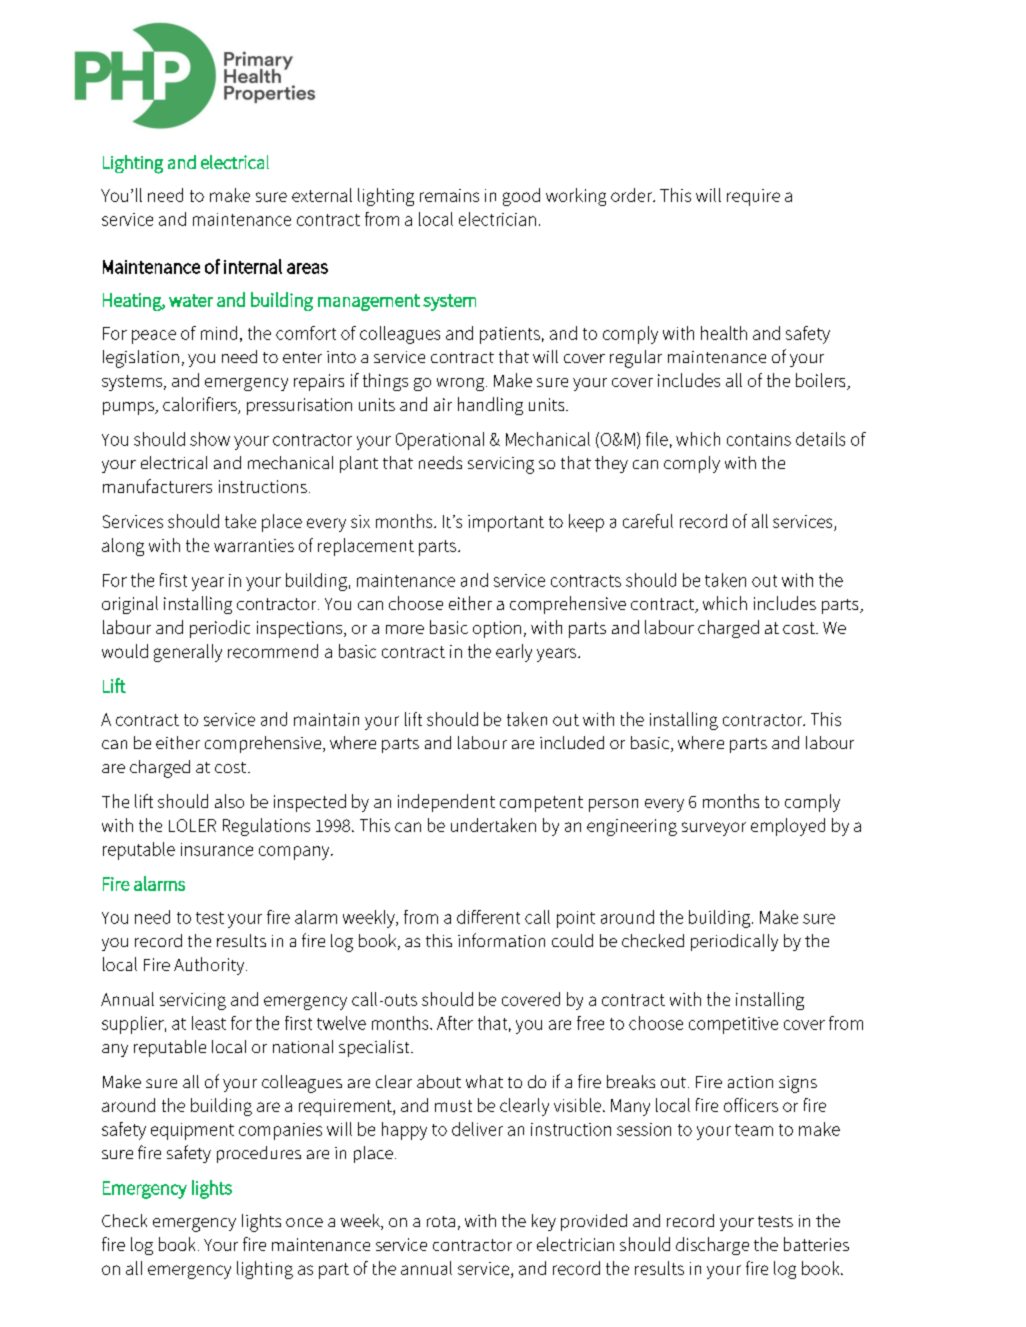  I want to click on order, so click(633, 195).
